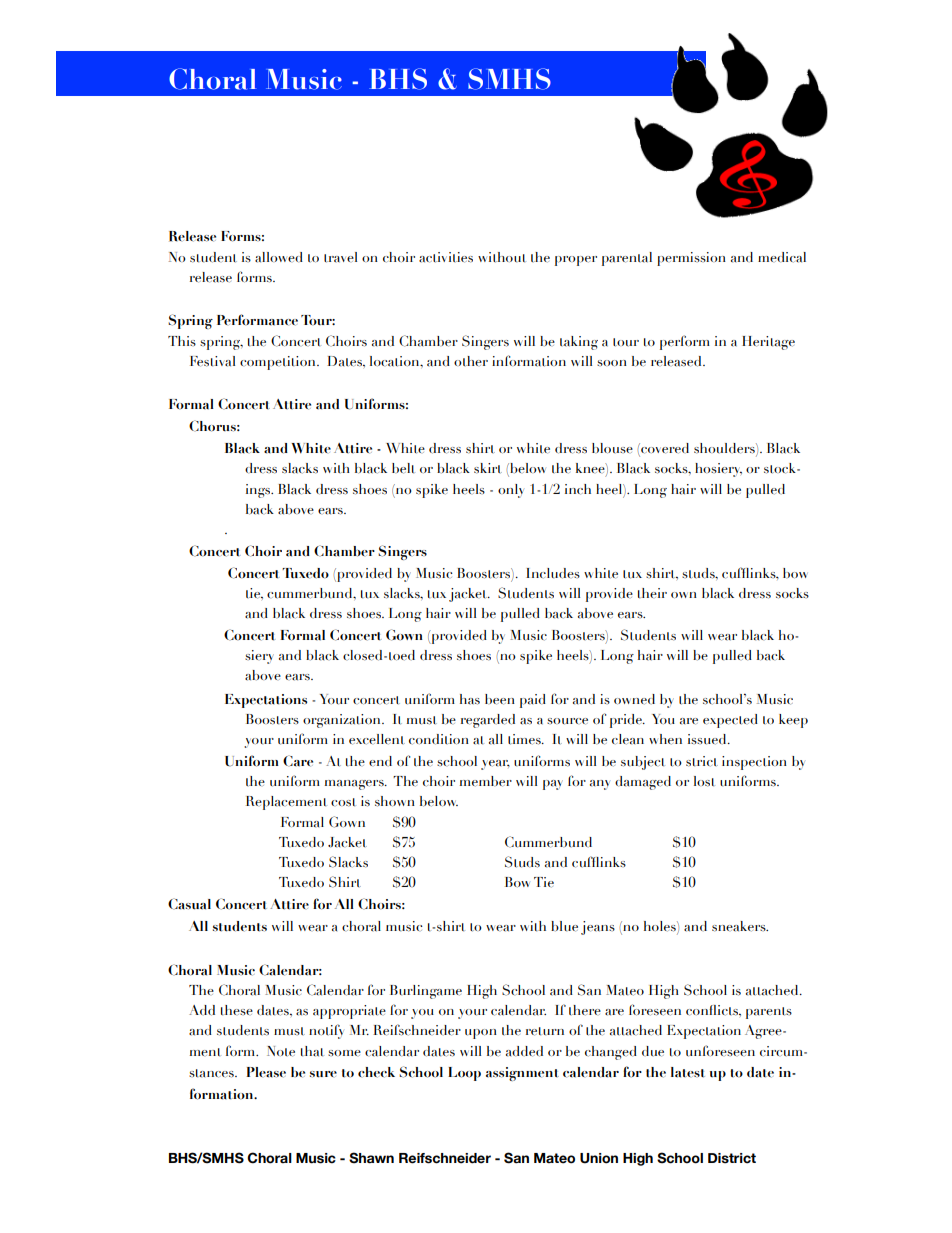  Describe the element at coordinates (323, 1074) in the page. I see `sure` at that location.
